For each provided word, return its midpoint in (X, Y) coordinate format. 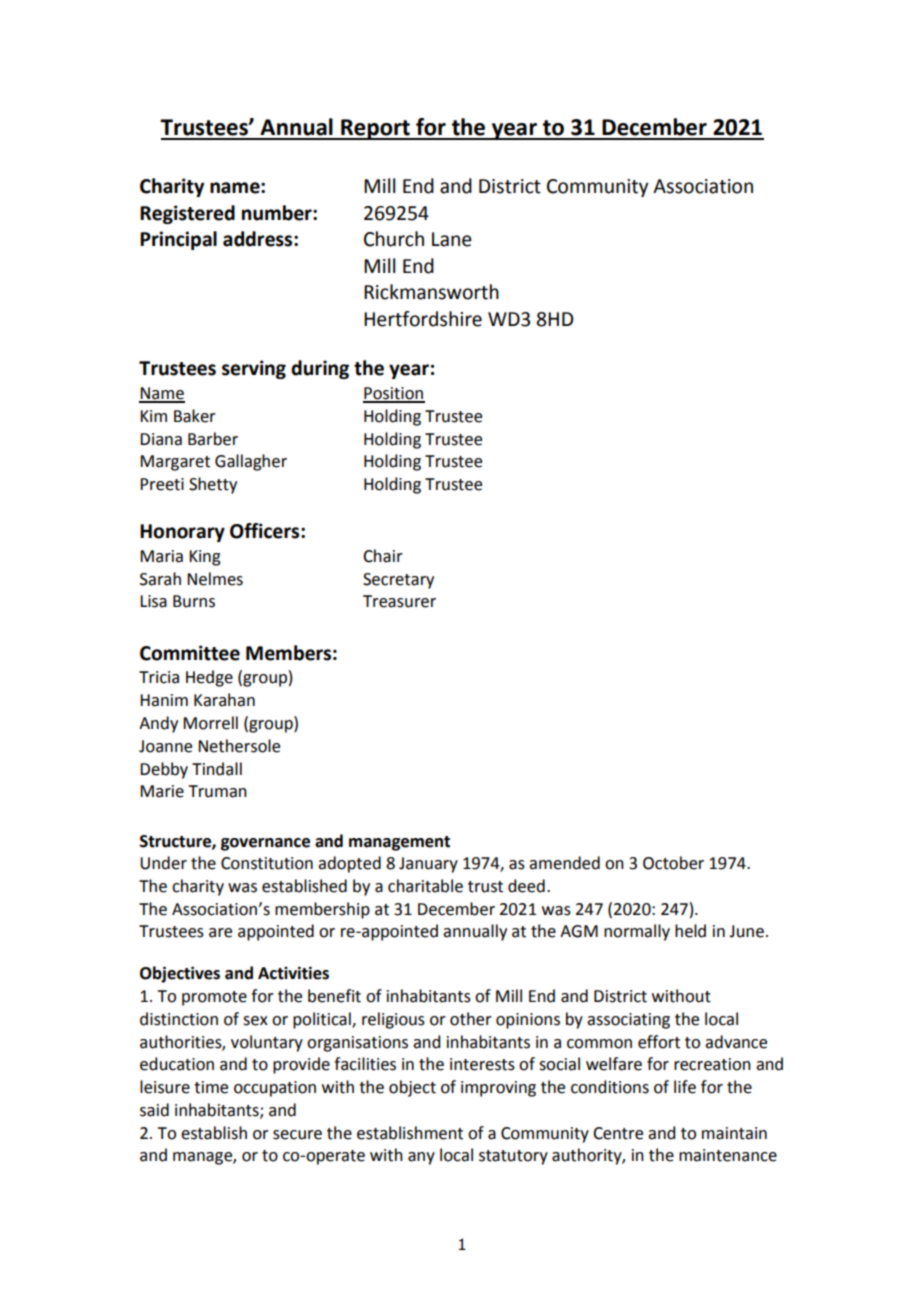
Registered (187, 214)
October (673, 863)
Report (375, 129)
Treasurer (399, 601)
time (211, 1087)
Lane (452, 239)
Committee (190, 653)
